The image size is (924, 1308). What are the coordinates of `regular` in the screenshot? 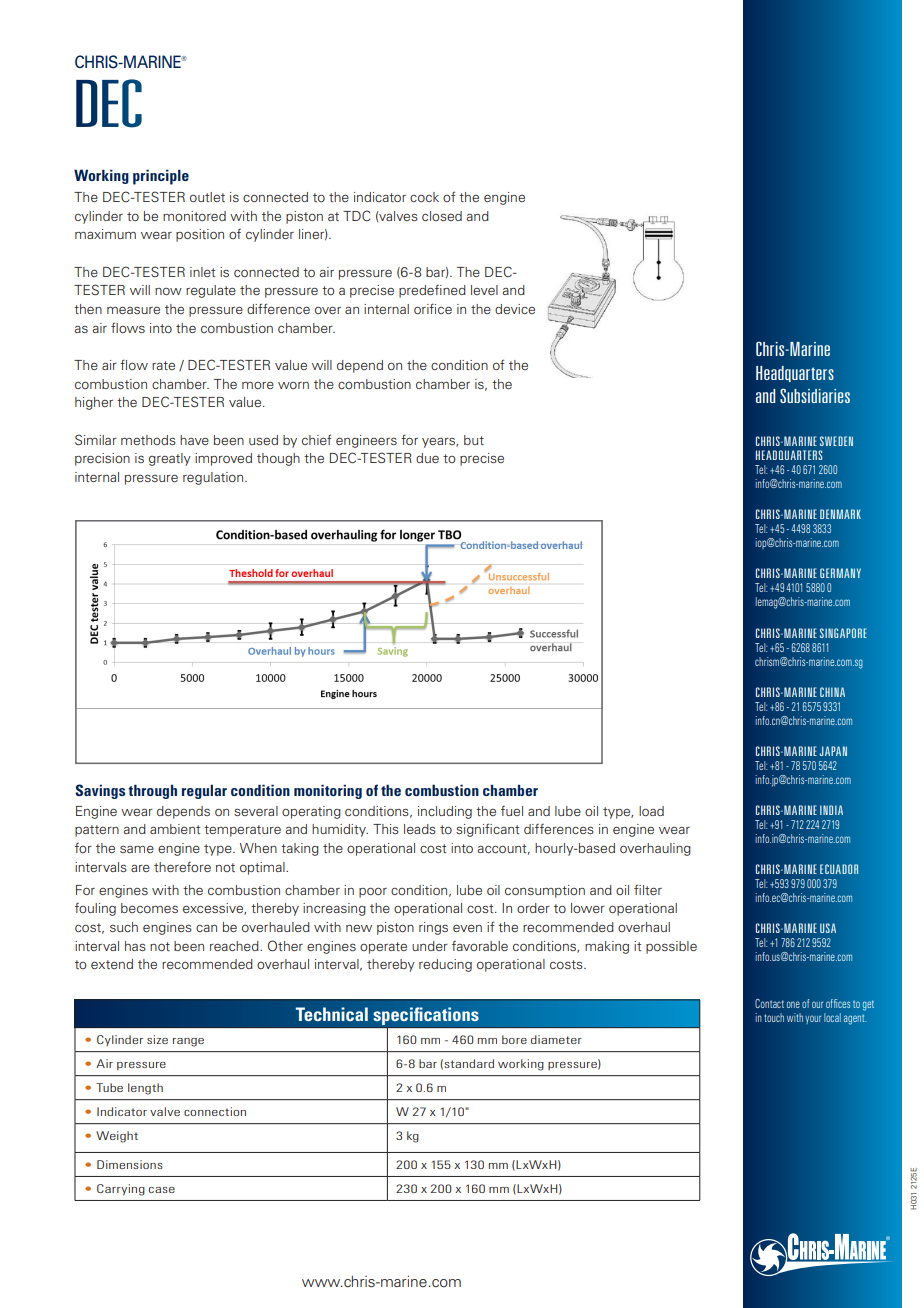 It's located at (204, 791).
